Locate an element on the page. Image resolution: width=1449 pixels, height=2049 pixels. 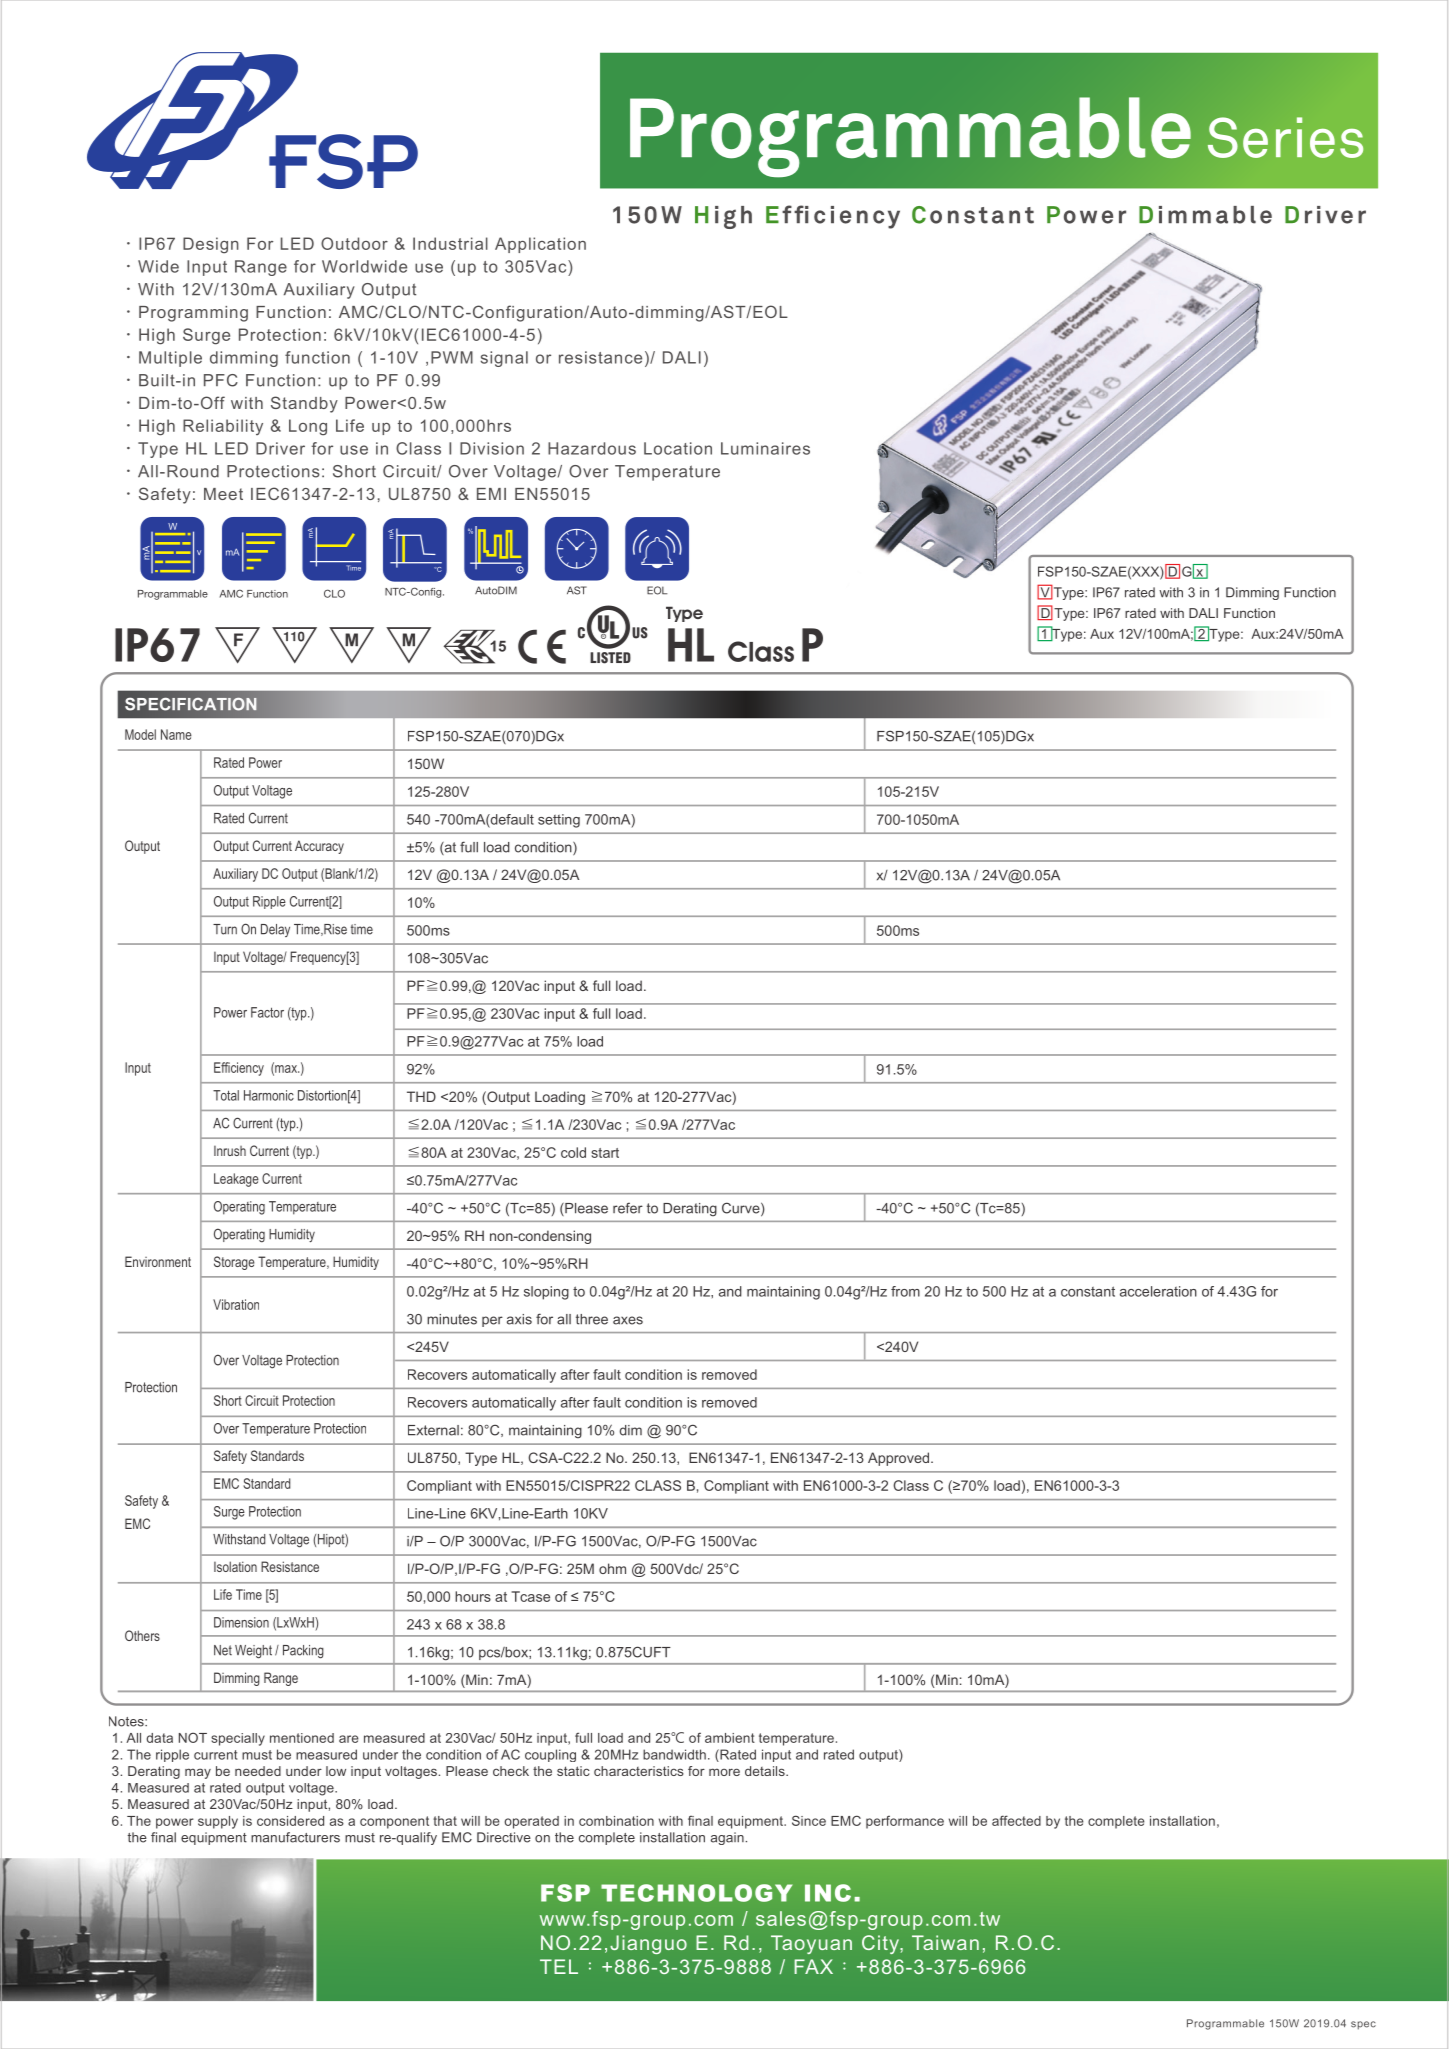
TECHNOLOGY is located at coordinates (697, 1893).
